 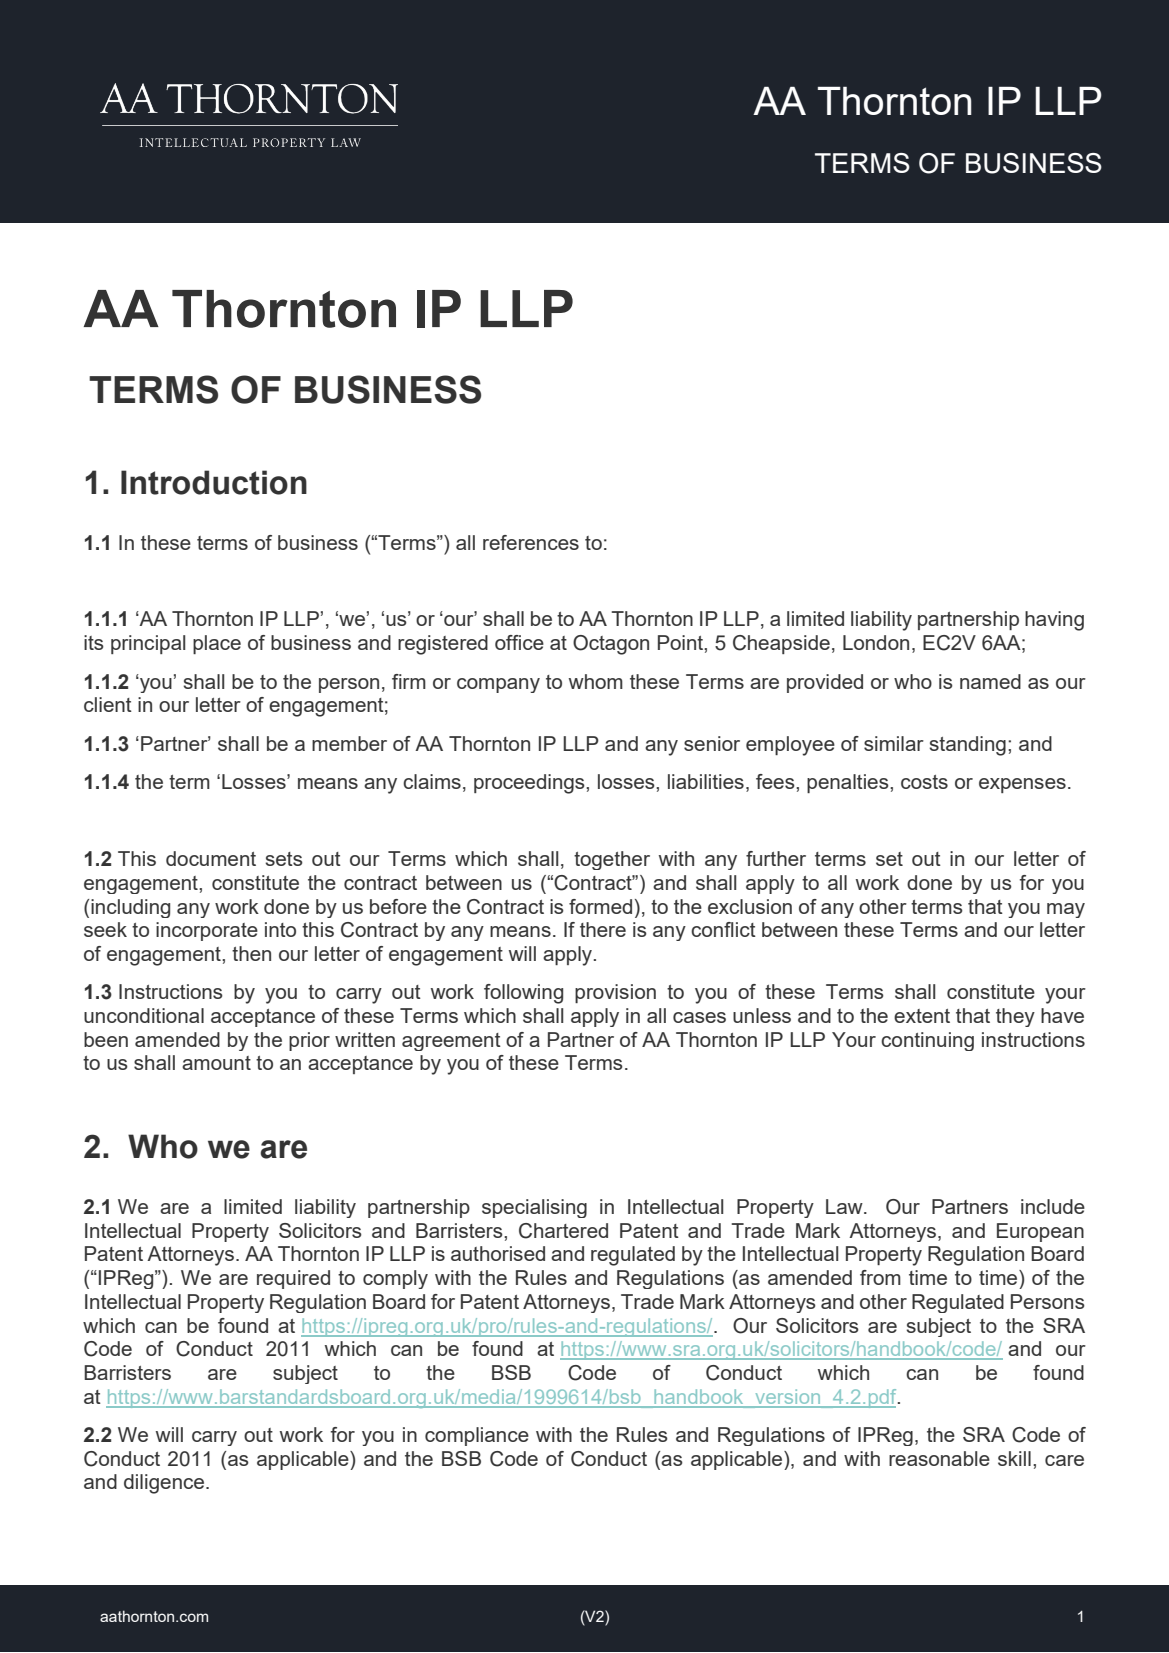 I want to click on include, so click(x=1053, y=1206).
